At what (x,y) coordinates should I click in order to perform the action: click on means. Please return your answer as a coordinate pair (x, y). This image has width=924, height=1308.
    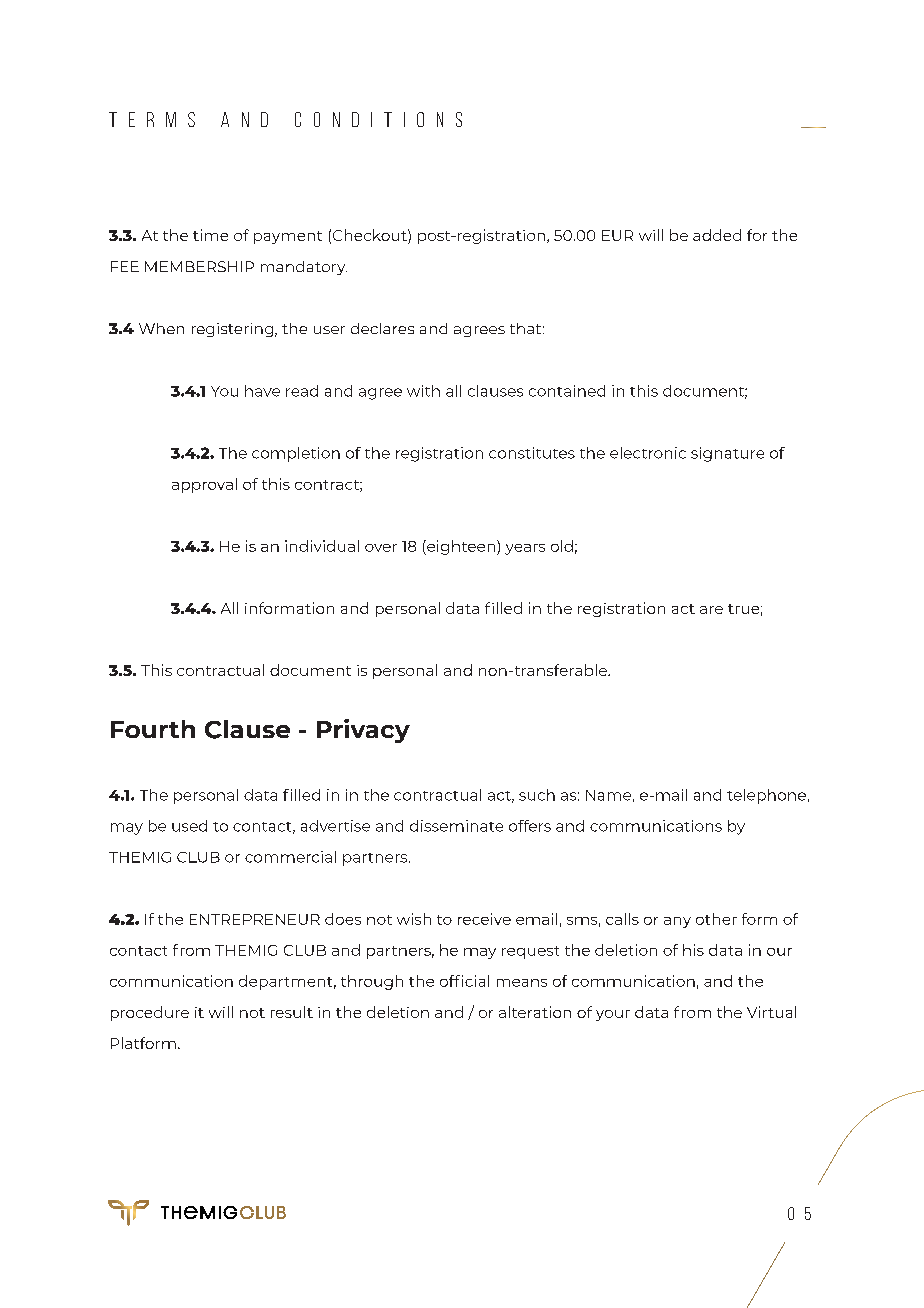
    Looking at the image, I should click on (522, 983).
